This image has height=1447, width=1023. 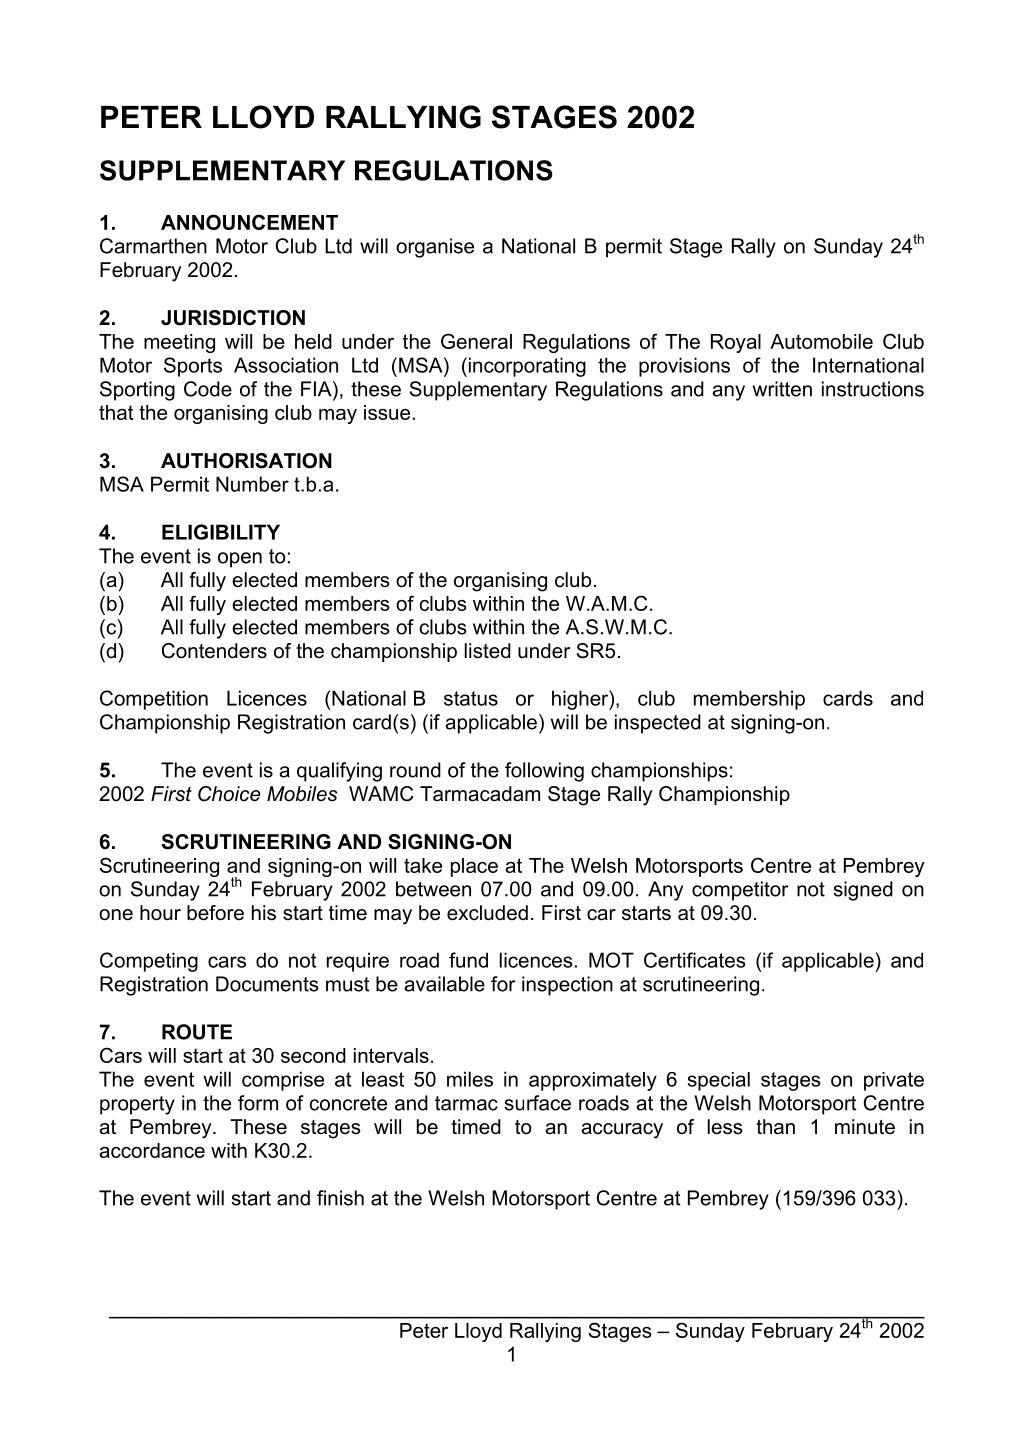 What do you see at coordinates (488, 651) in the image?
I see `listed` at bounding box center [488, 651].
